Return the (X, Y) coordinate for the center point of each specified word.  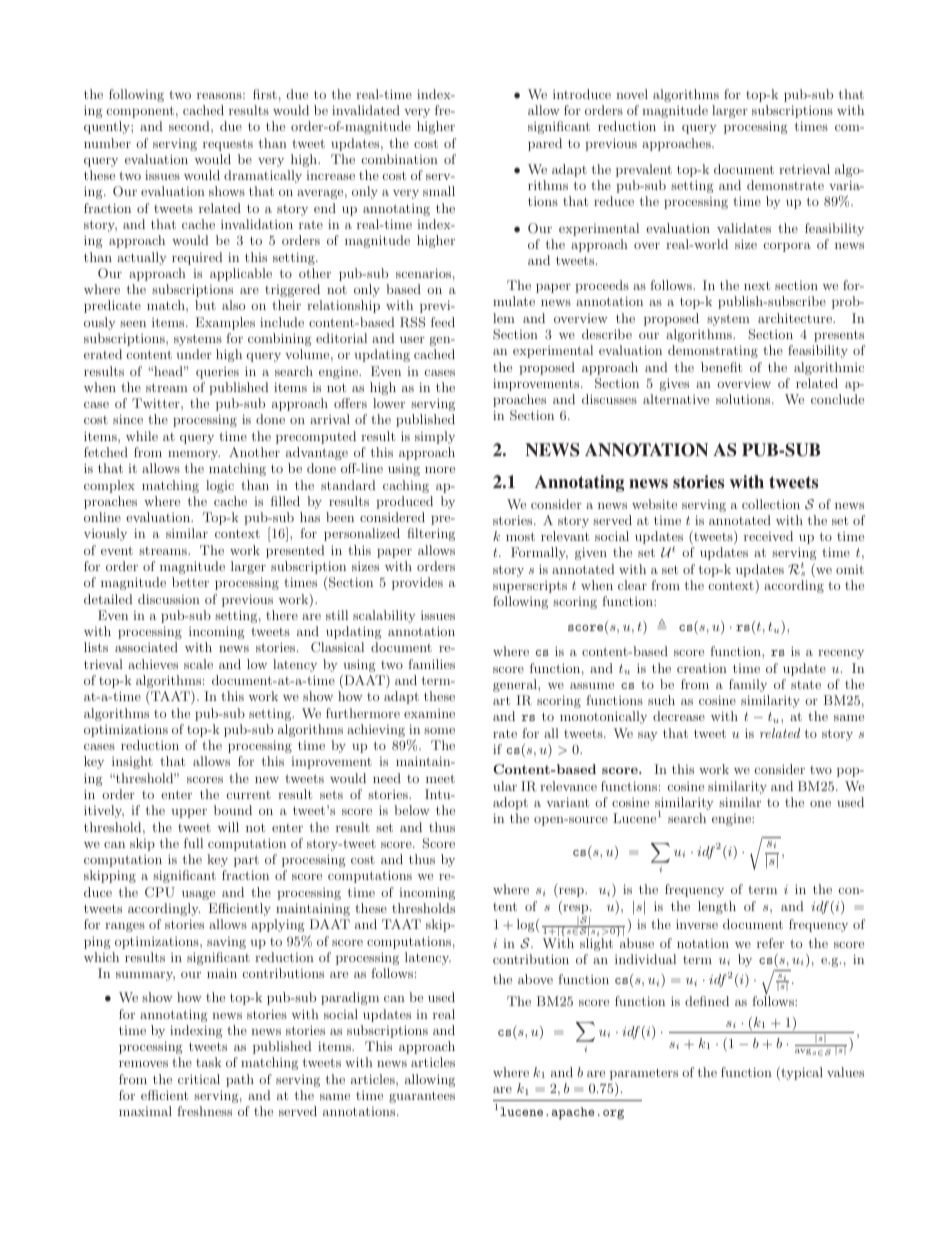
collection (771, 504)
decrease (679, 716)
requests (228, 145)
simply (435, 437)
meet (440, 778)
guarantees (422, 1097)
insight (132, 762)
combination (400, 159)
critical (199, 1079)
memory (194, 455)
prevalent (644, 170)
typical (801, 1073)
